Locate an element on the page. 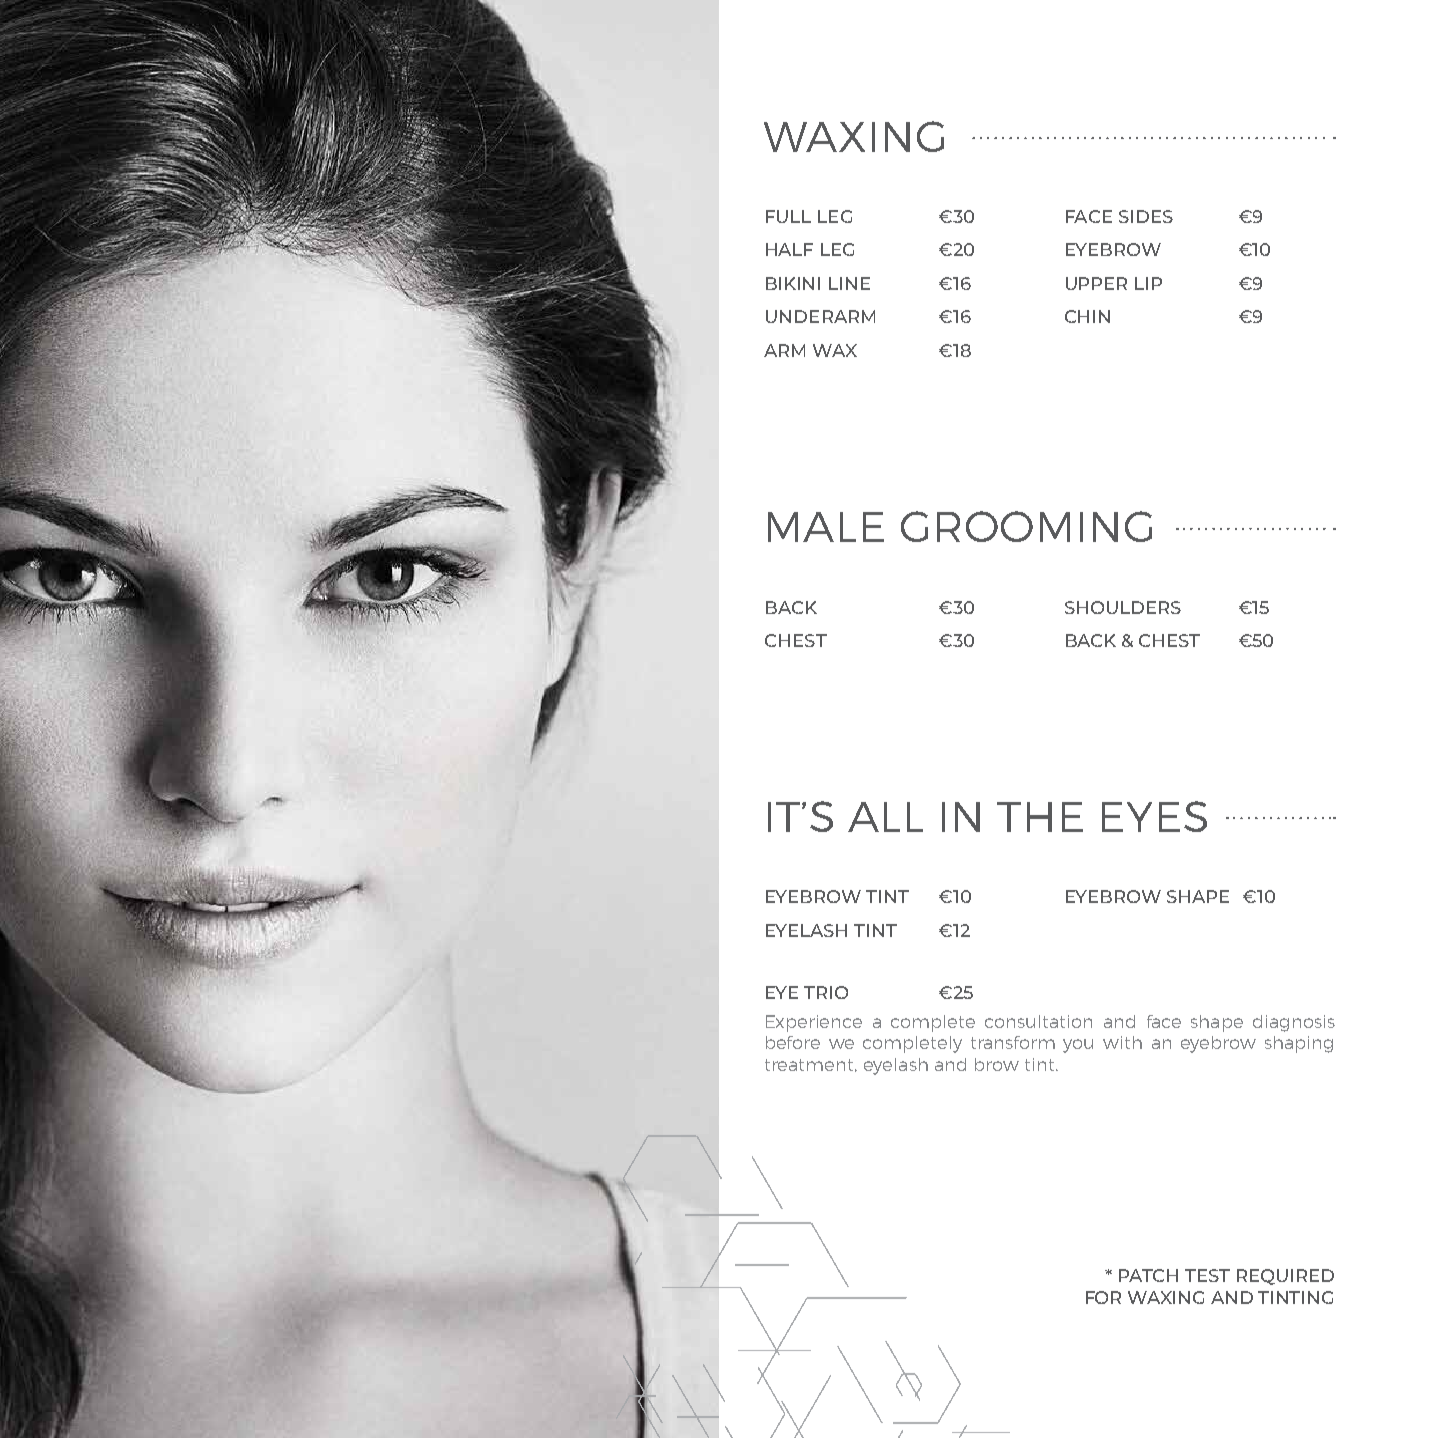 Image resolution: width=1438 pixels, height=1438 pixels. LINE is located at coordinates (849, 283).
